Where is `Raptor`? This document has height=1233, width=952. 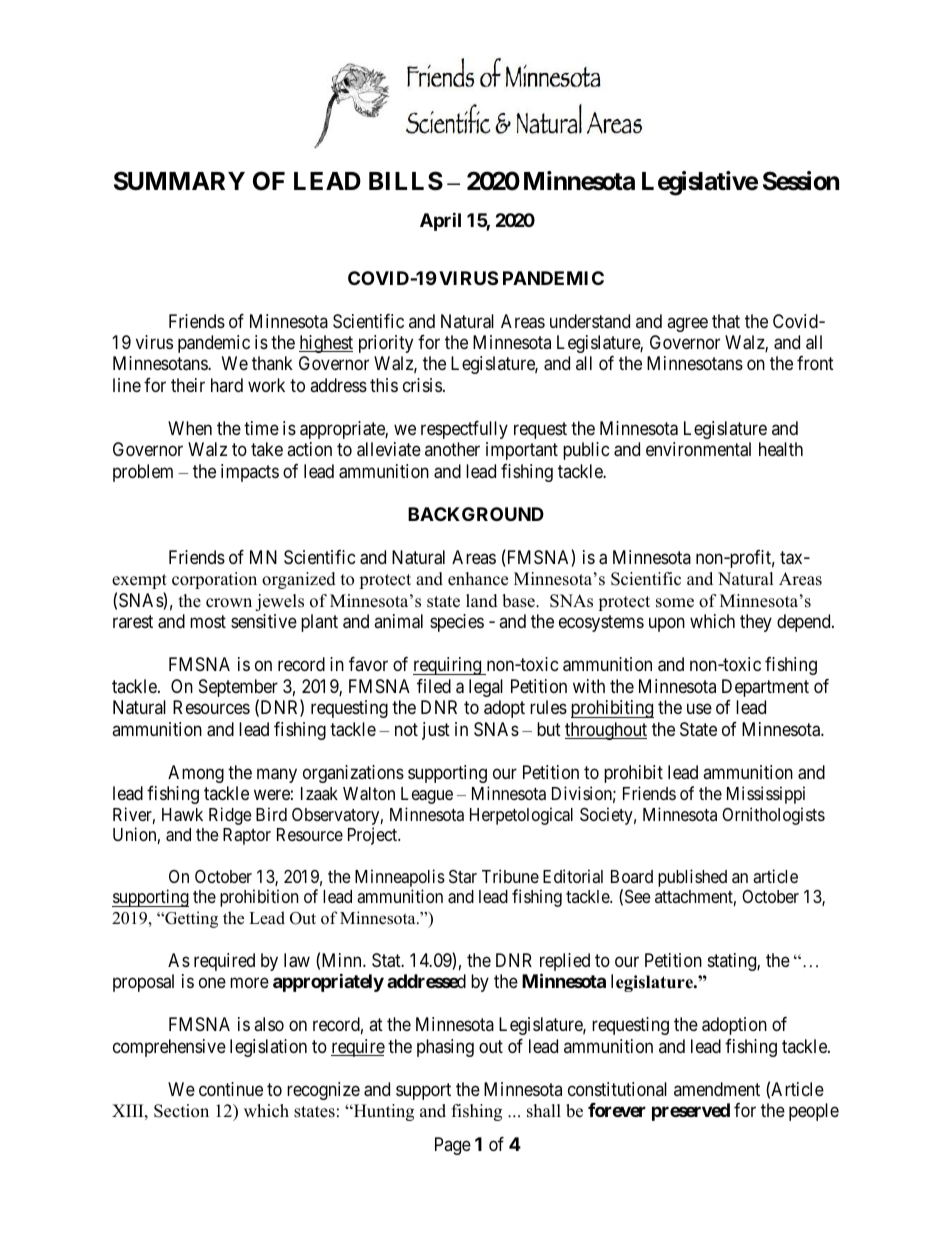
Raptor is located at coordinates (247, 836).
